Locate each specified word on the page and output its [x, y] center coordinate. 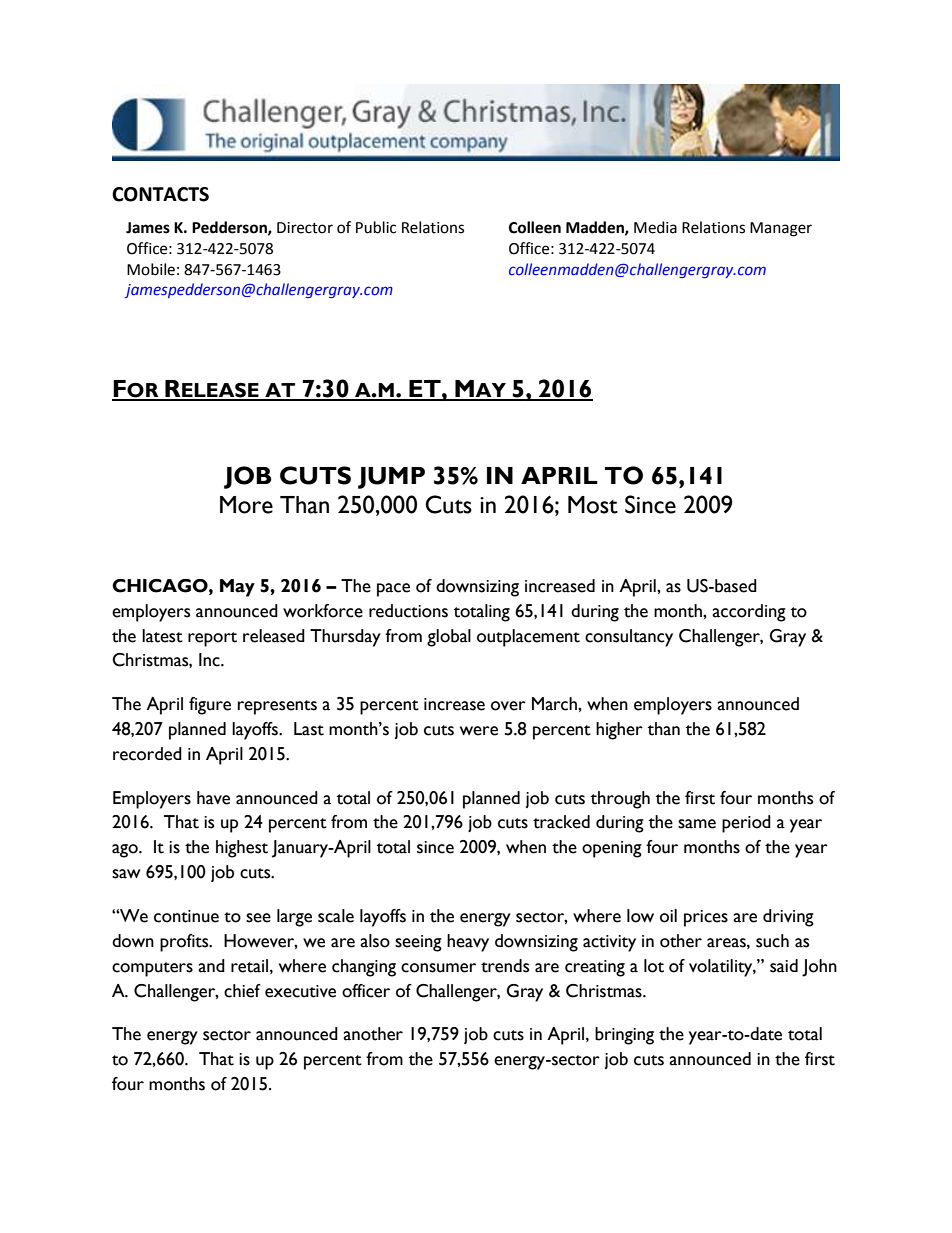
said [784, 966]
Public [376, 227]
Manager [781, 229]
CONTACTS [160, 194]
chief [242, 991]
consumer [438, 968]
